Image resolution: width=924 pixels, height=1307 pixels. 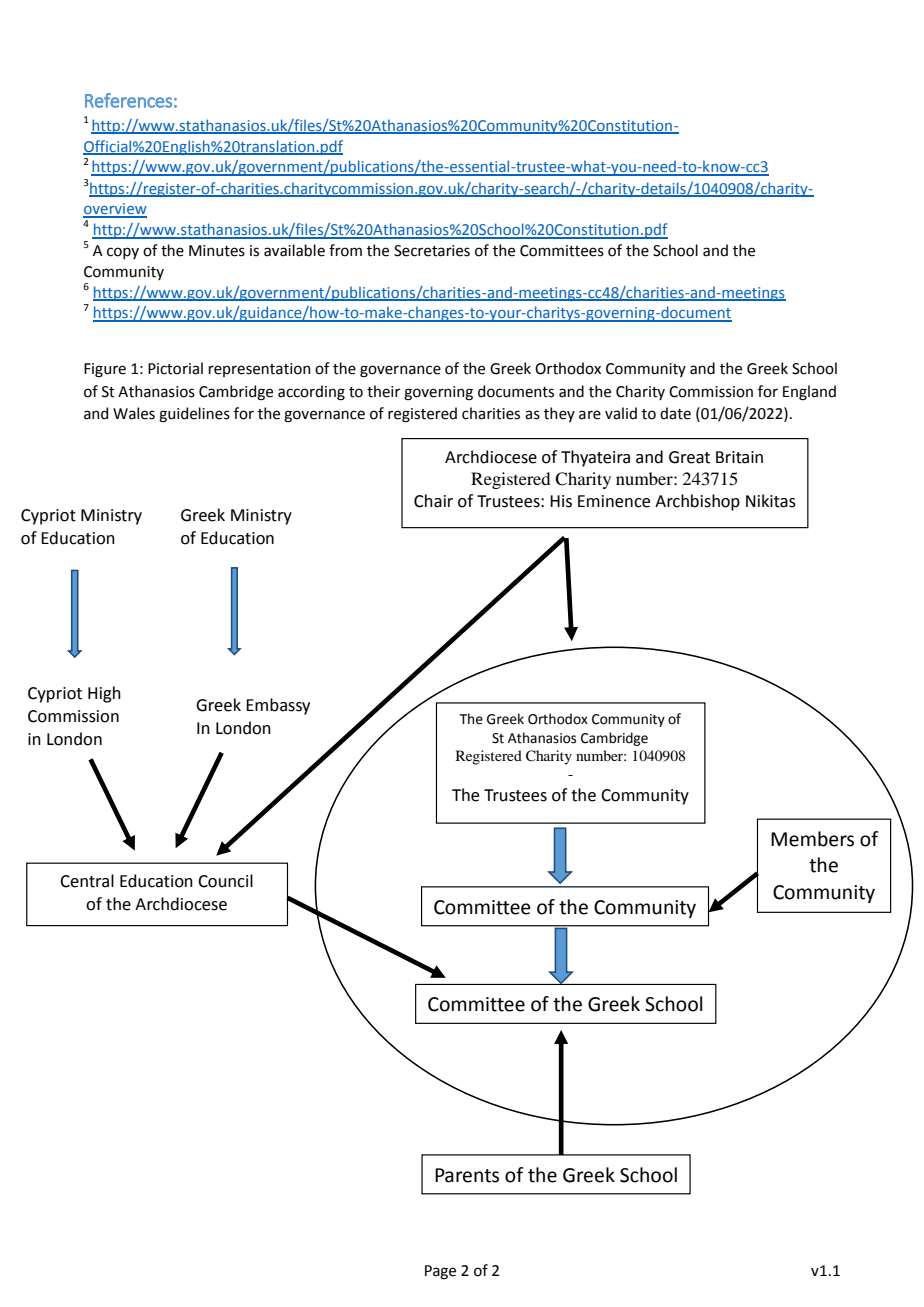 What do you see at coordinates (104, 694) in the screenshot?
I see `High` at bounding box center [104, 694].
